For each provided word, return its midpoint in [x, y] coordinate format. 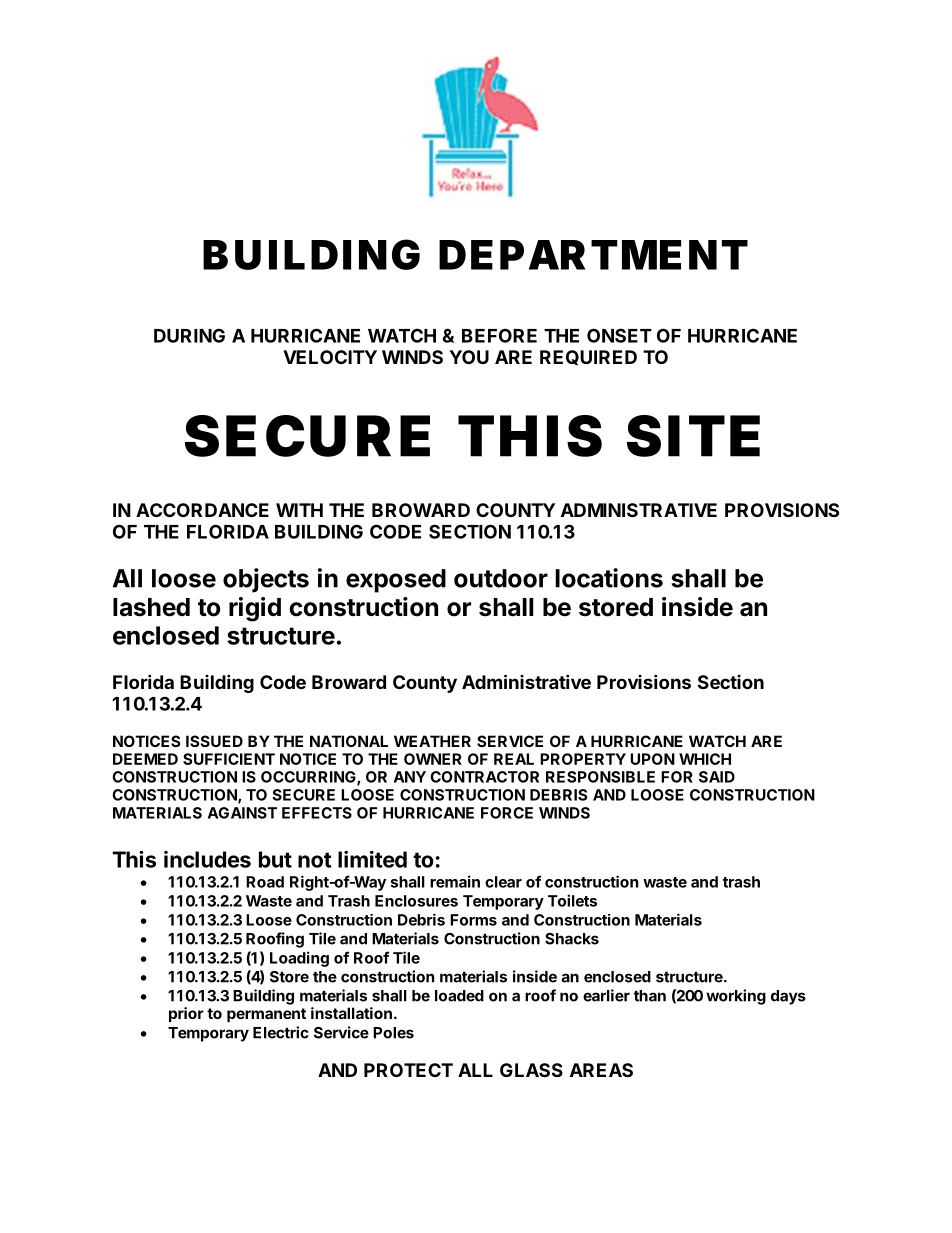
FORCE [507, 813]
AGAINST [242, 813]
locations [609, 578]
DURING [189, 335]
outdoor [501, 578]
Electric [281, 1032]
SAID [717, 777]
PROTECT [408, 1070]
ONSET [619, 335]
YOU [469, 357]
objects [266, 580]
